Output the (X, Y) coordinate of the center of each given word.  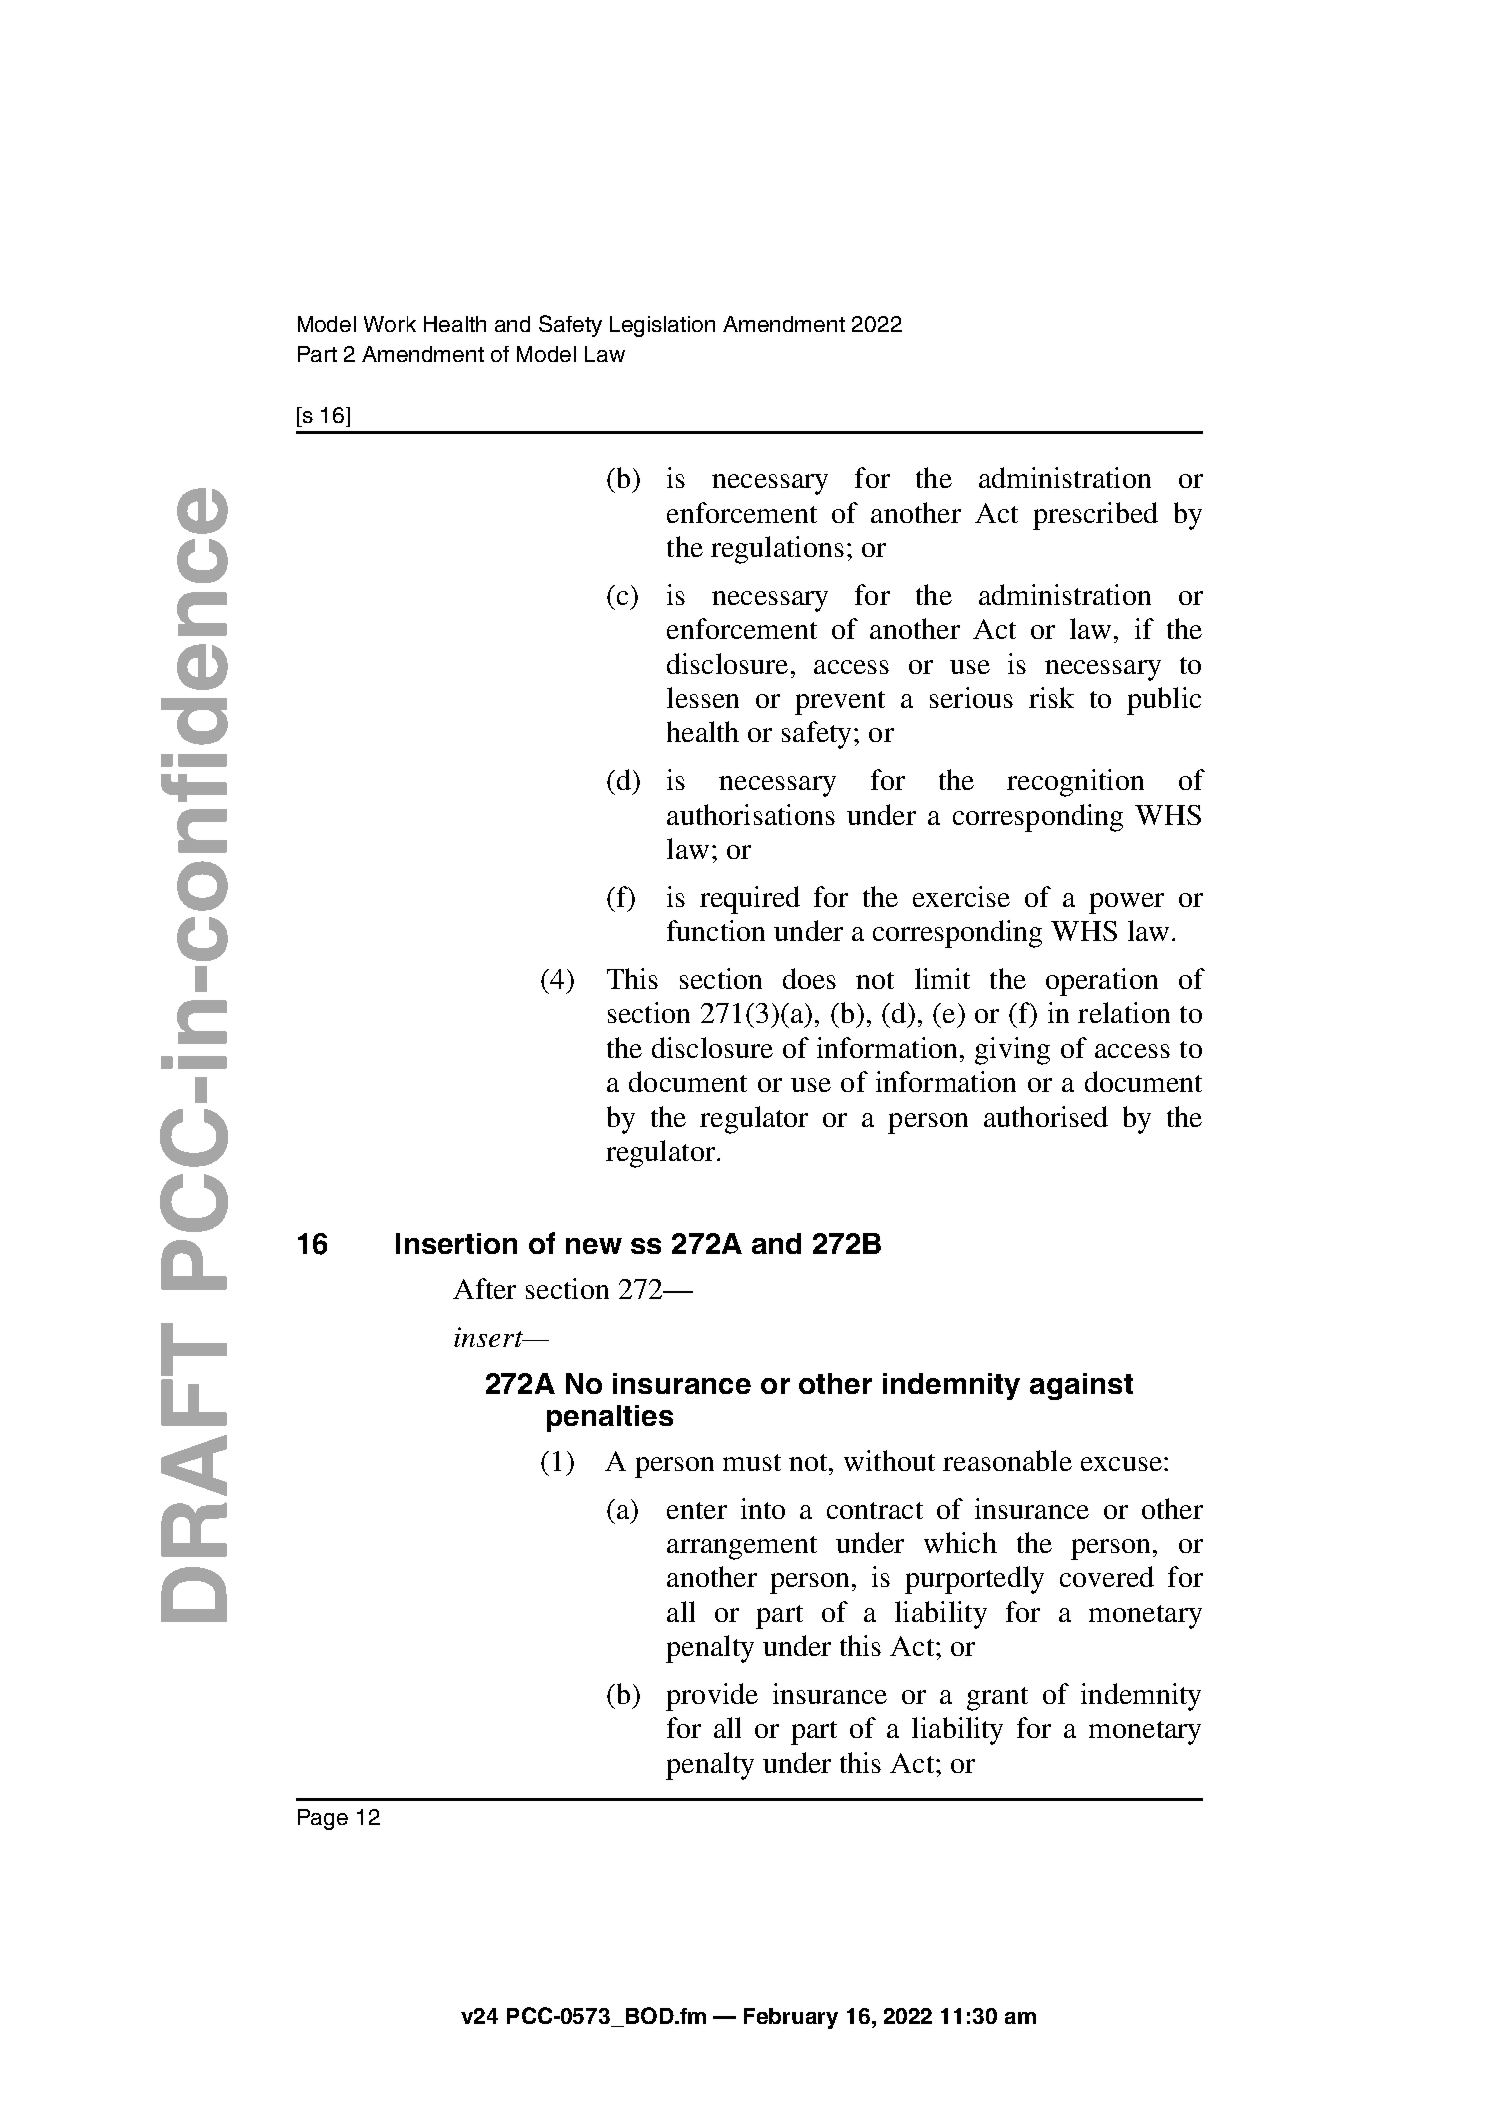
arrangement (742, 1548)
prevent (840, 703)
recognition (1075, 783)
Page (323, 1819)
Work (390, 324)
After (484, 1288)
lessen (703, 697)
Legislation (662, 326)
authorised (1046, 1116)
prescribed (1095, 516)
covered (1107, 1576)
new (594, 1246)
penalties (610, 1418)
